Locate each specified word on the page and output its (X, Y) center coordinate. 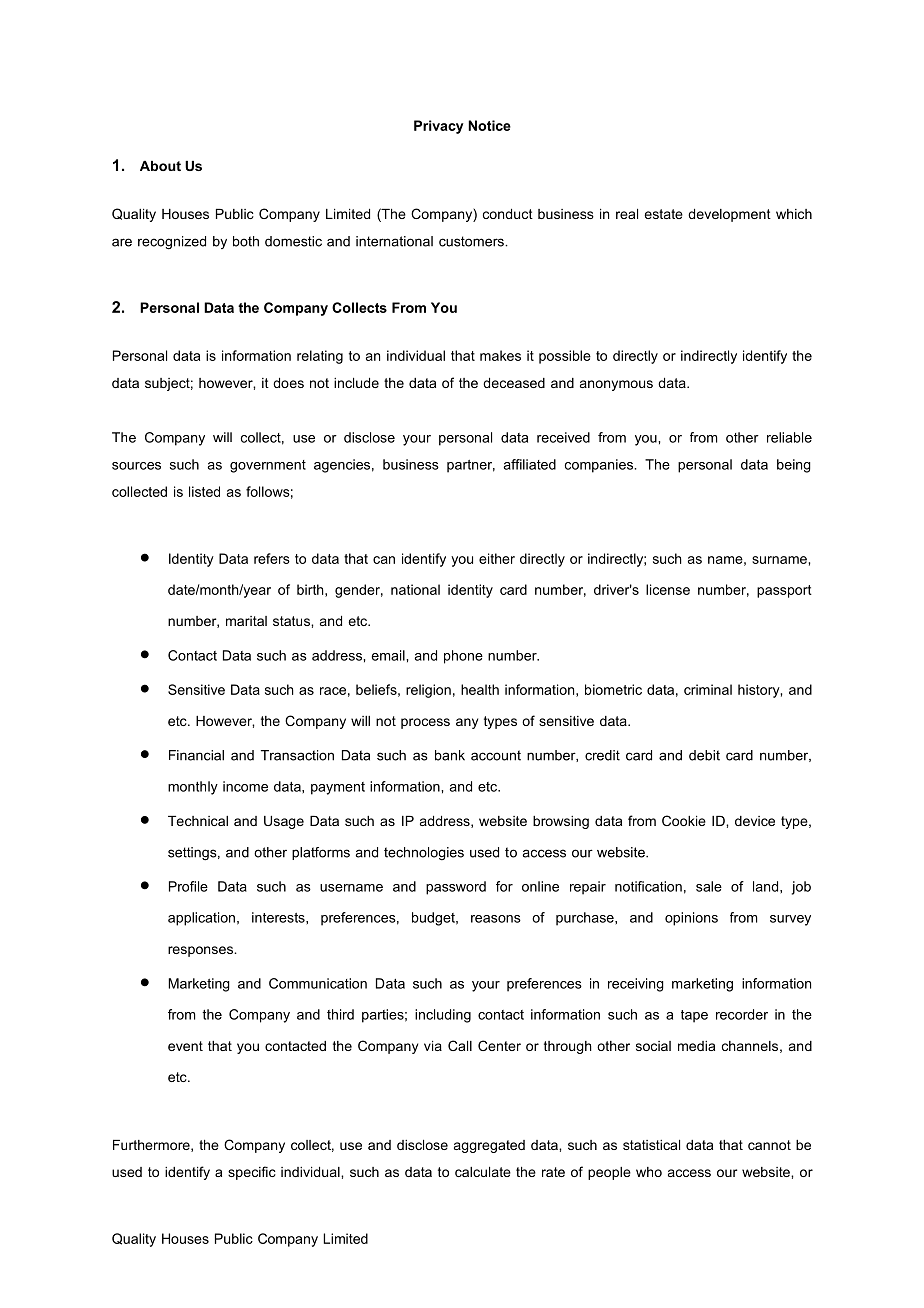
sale (709, 886)
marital (246, 621)
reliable (789, 437)
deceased (514, 383)
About (160, 166)
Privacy (439, 127)
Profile (188, 886)
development (729, 215)
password (456, 888)
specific (252, 1173)
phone (463, 657)
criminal (708, 689)
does (288, 383)
